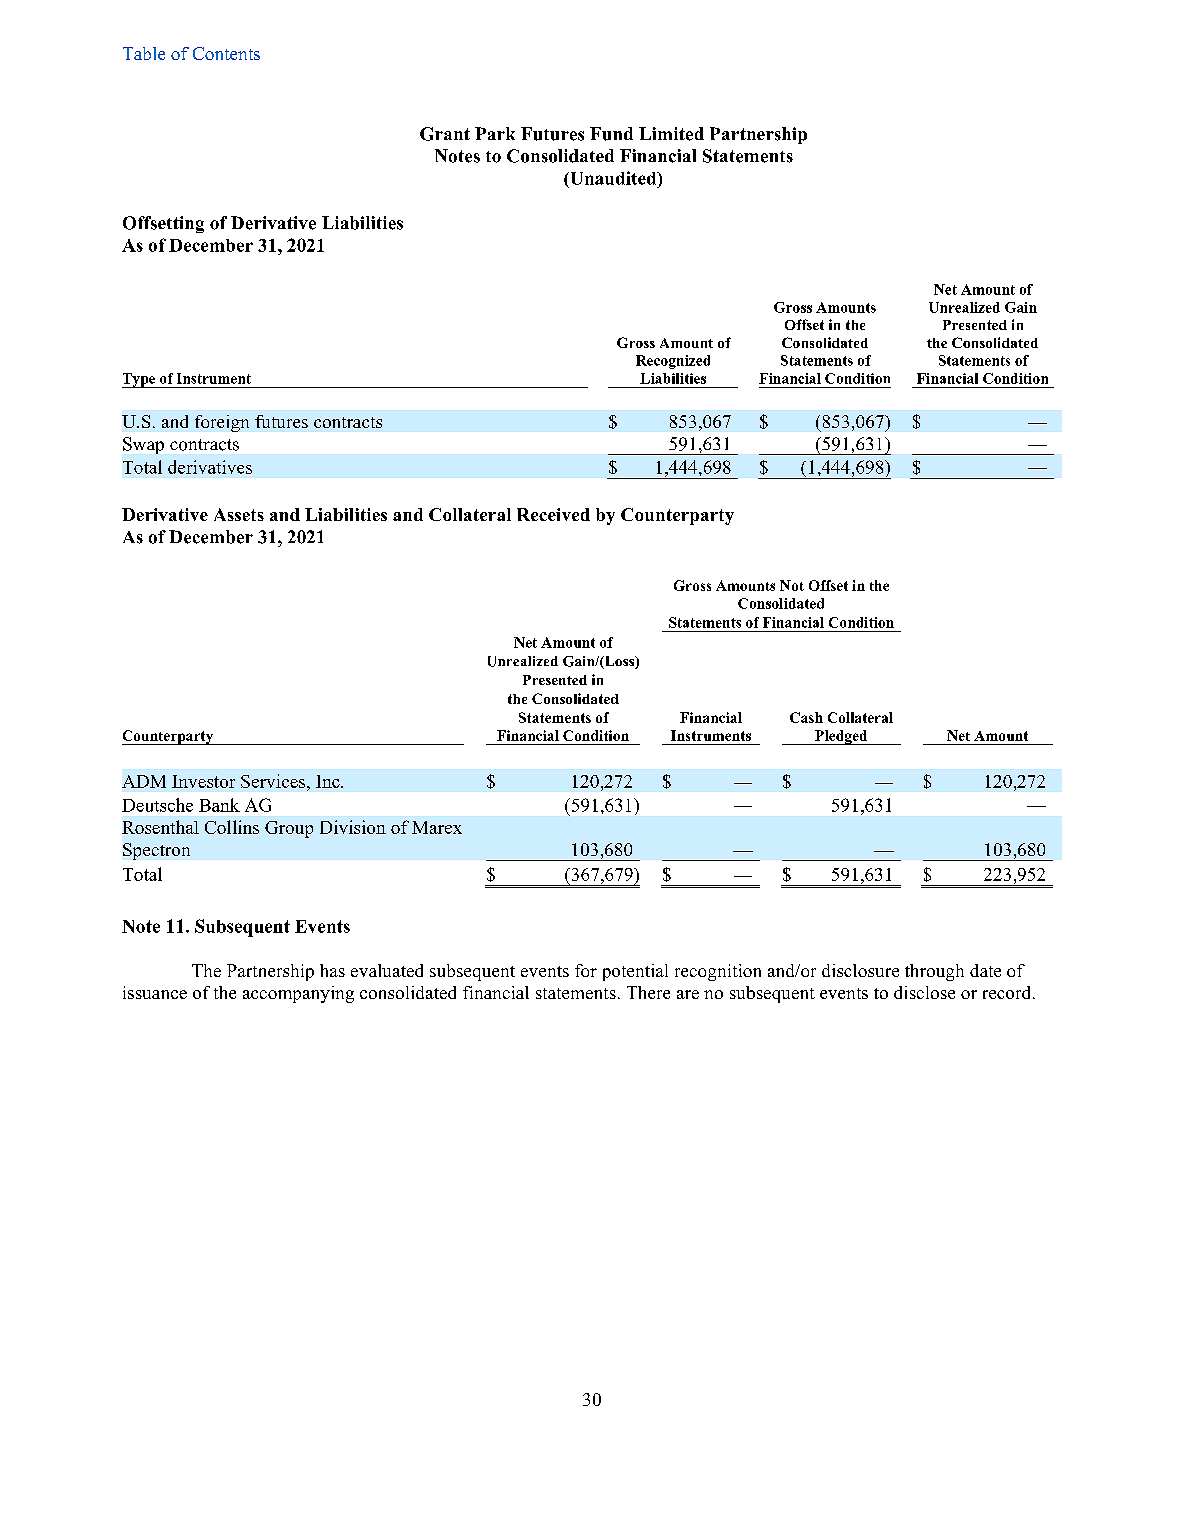  I want to click on Fund, so click(611, 134).
